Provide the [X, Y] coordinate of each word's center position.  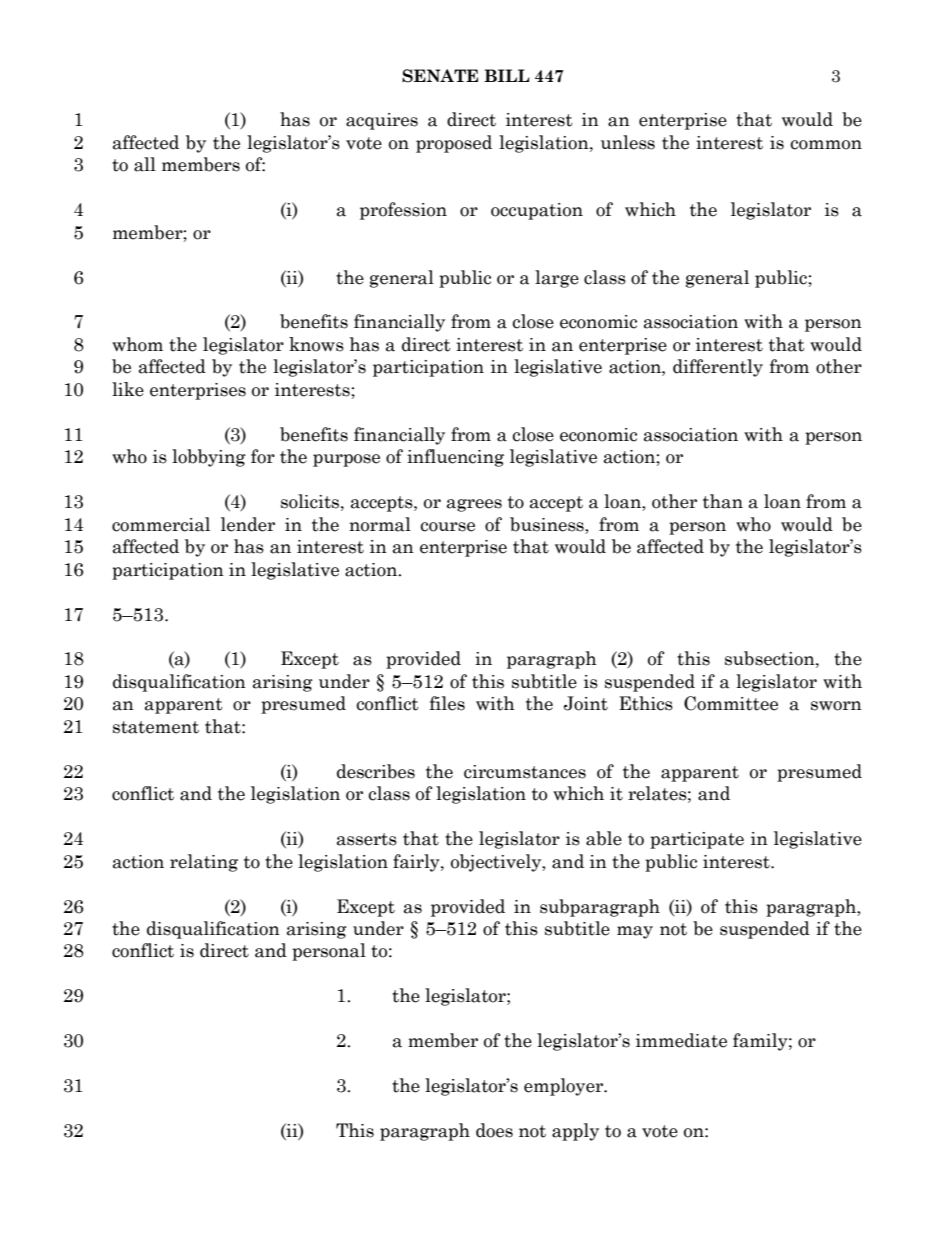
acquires [382, 121]
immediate [681, 1040]
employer [564, 1087]
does [494, 1130]
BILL [507, 75]
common [826, 145]
